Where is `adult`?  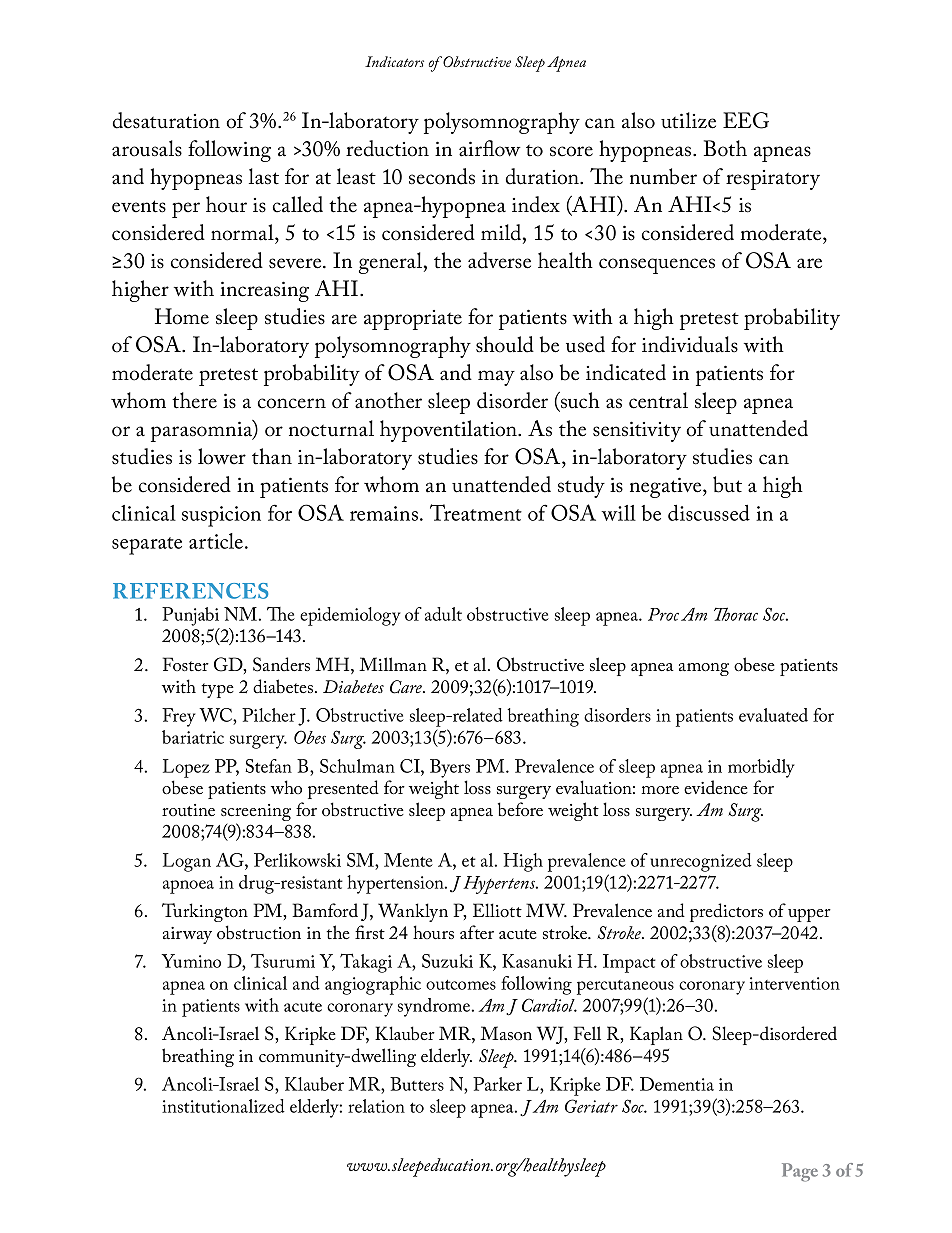
adult is located at coordinates (443, 614).
